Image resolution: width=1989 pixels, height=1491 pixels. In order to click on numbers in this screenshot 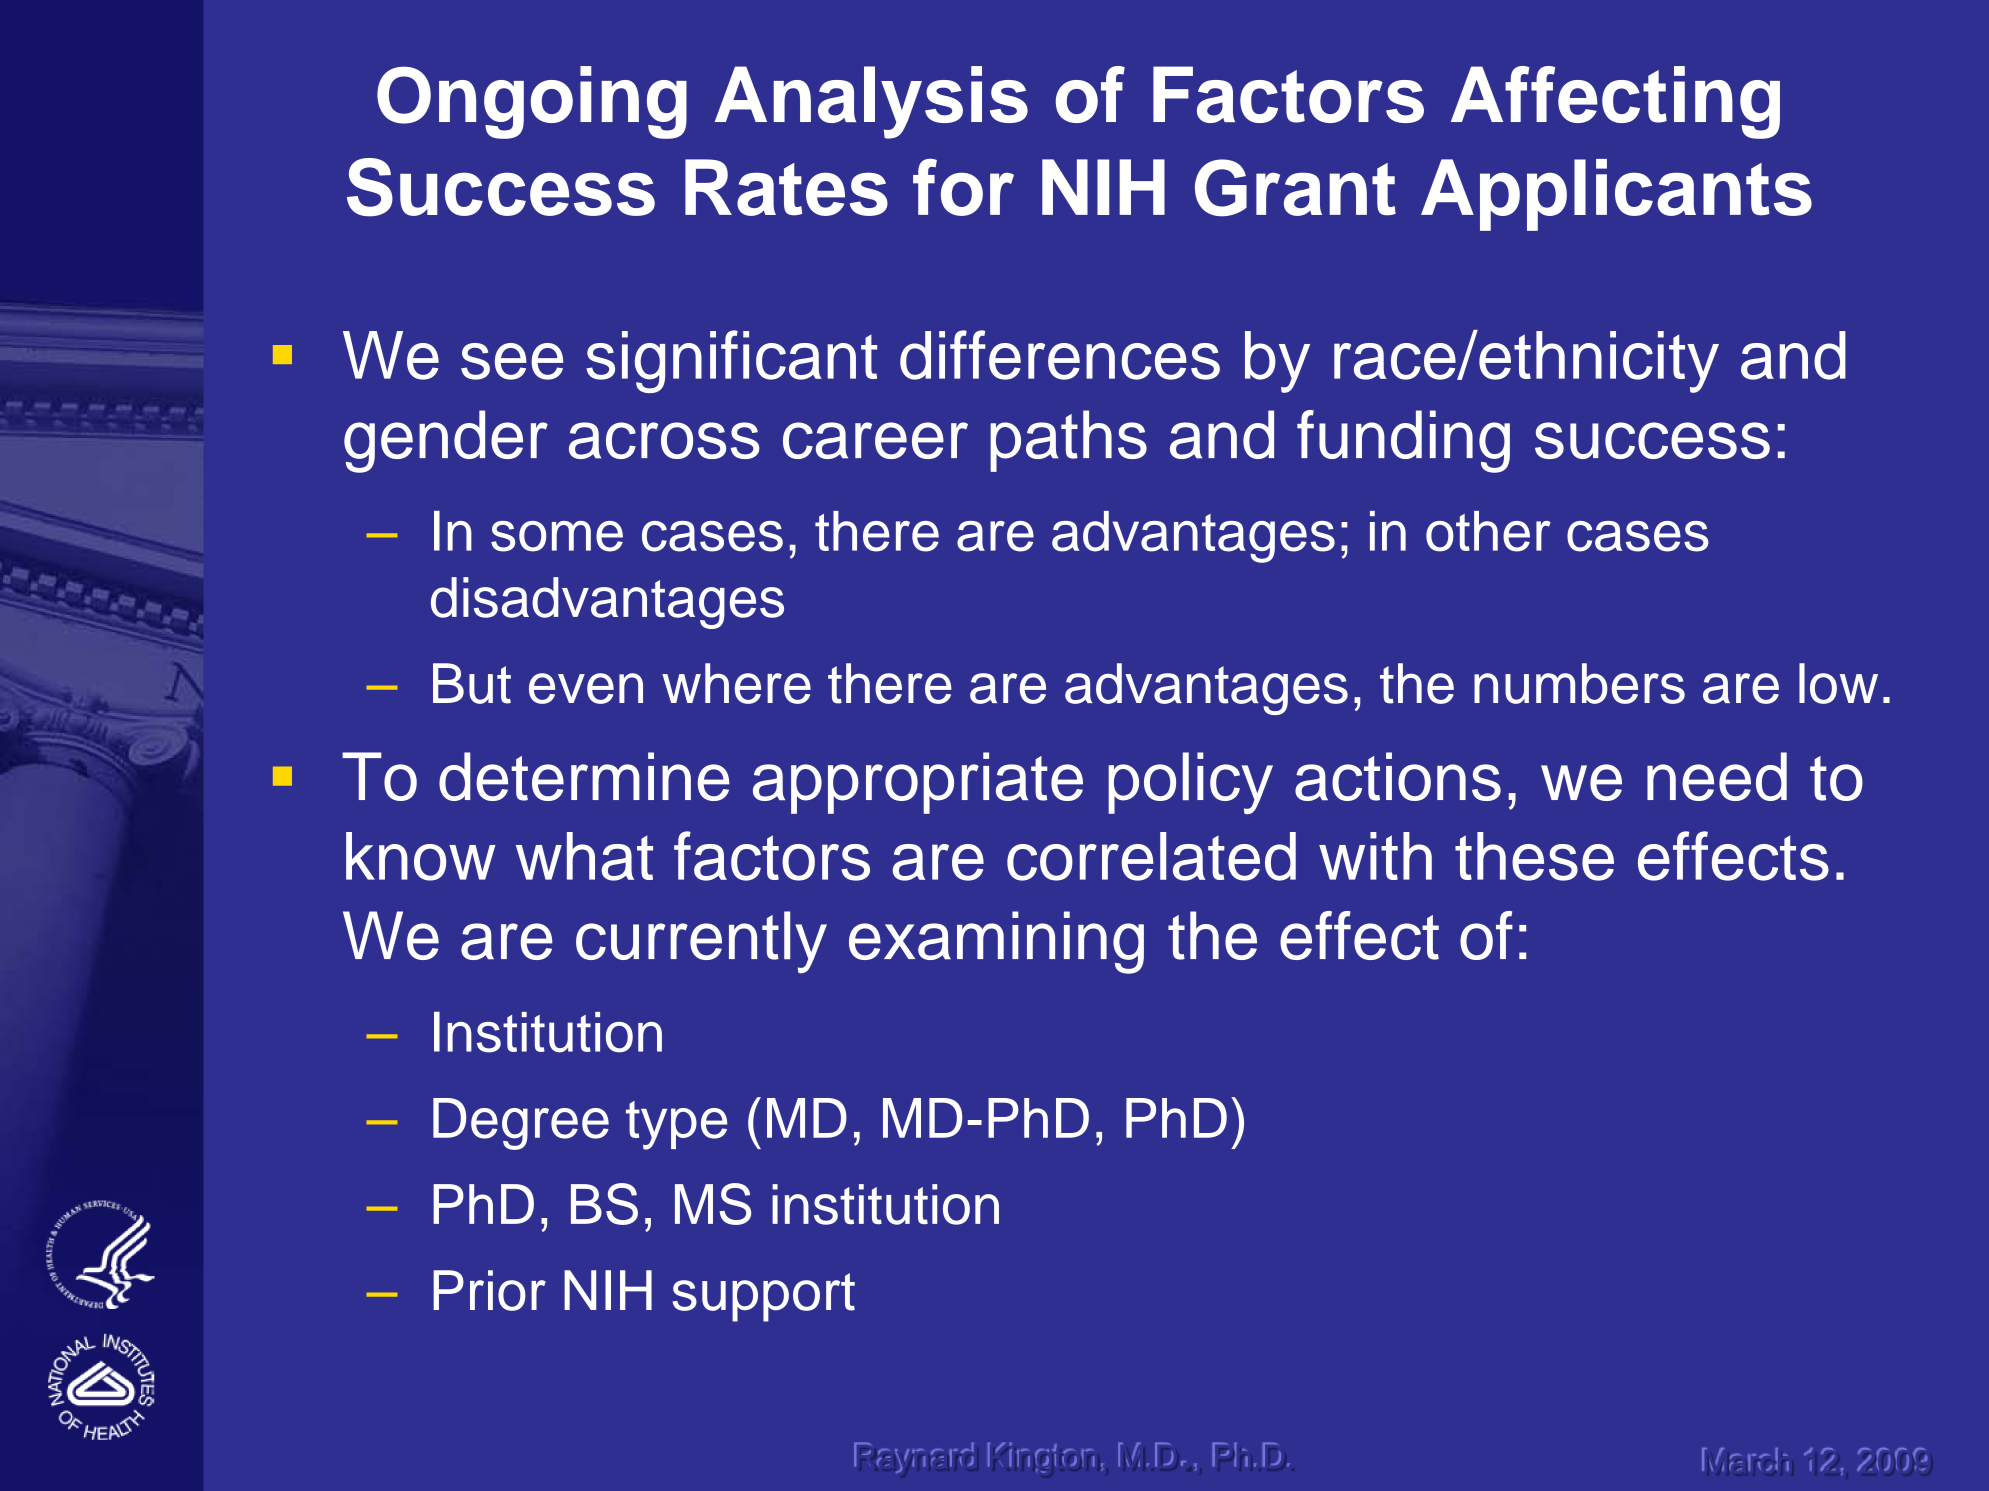, I will do `click(1579, 683)`.
